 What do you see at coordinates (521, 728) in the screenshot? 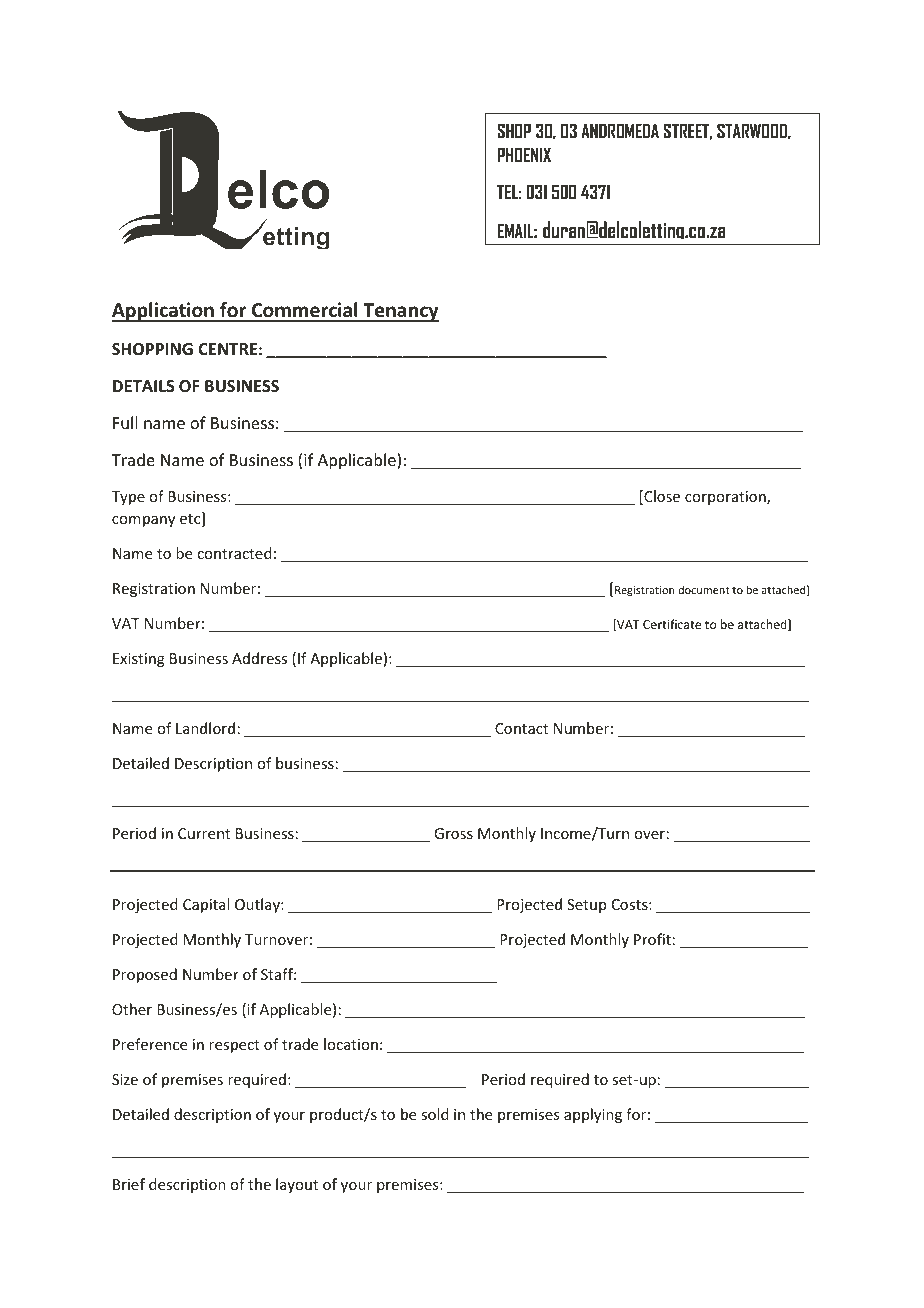
I see `Contact` at bounding box center [521, 728].
